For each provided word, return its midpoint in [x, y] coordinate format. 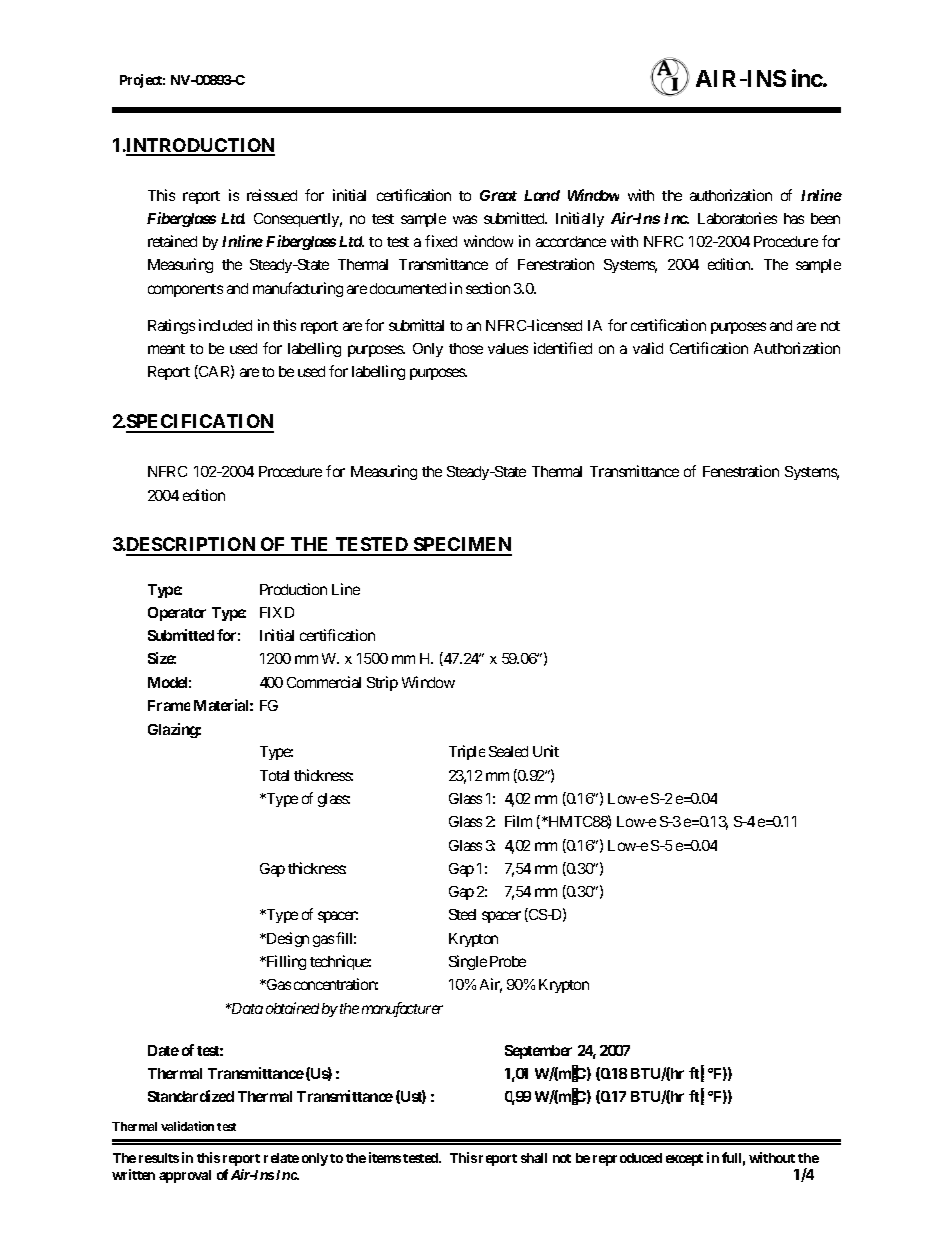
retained [172, 241]
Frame [169, 705]
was [465, 219]
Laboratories [737, 218]
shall [534, 1158]
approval [185, 1176]
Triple [467, 752]
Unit [546, 751]
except [684, 1160]
